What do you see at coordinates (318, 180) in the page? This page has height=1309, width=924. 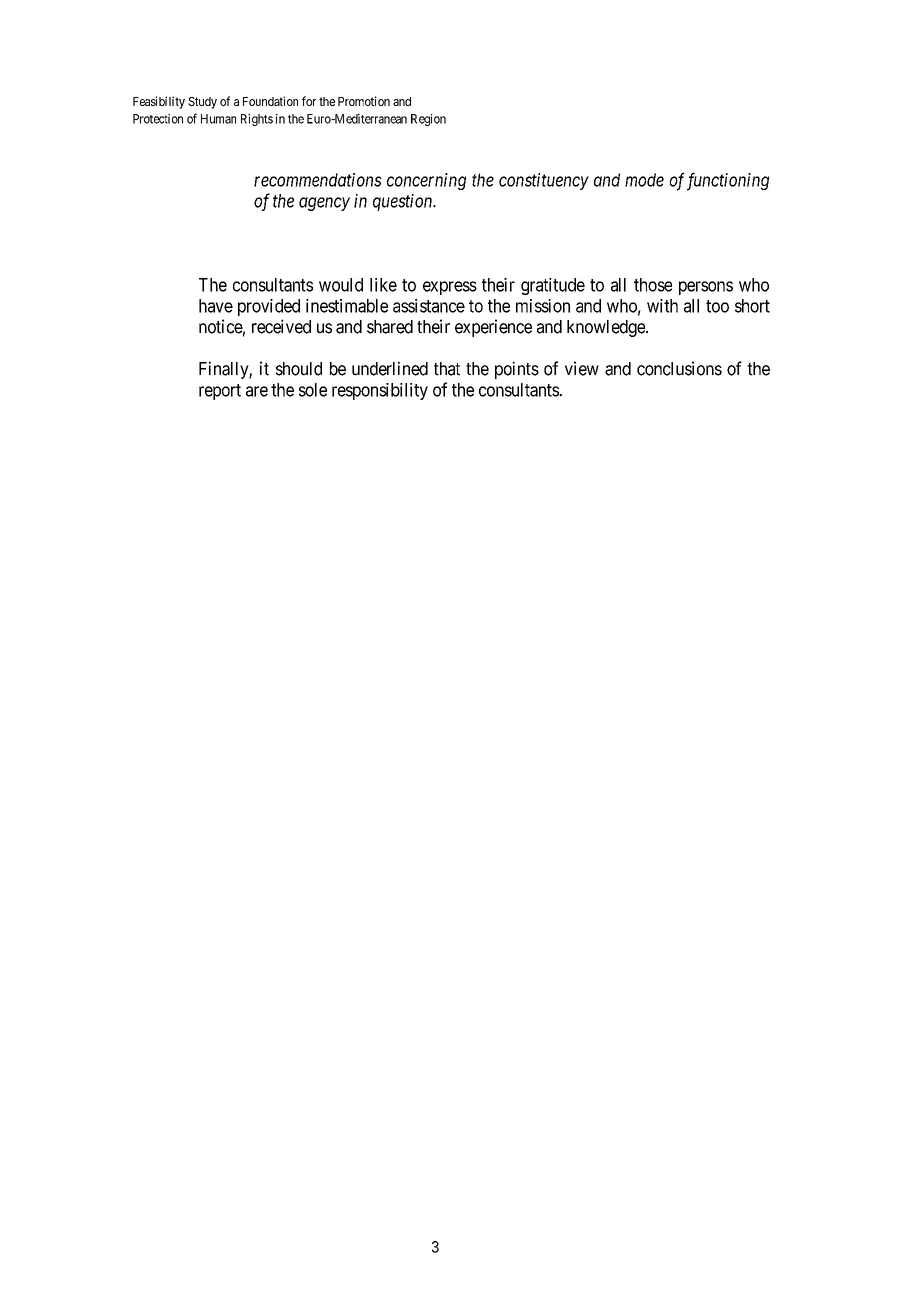 I see `recommendations` at bounding box center [318, 180].
